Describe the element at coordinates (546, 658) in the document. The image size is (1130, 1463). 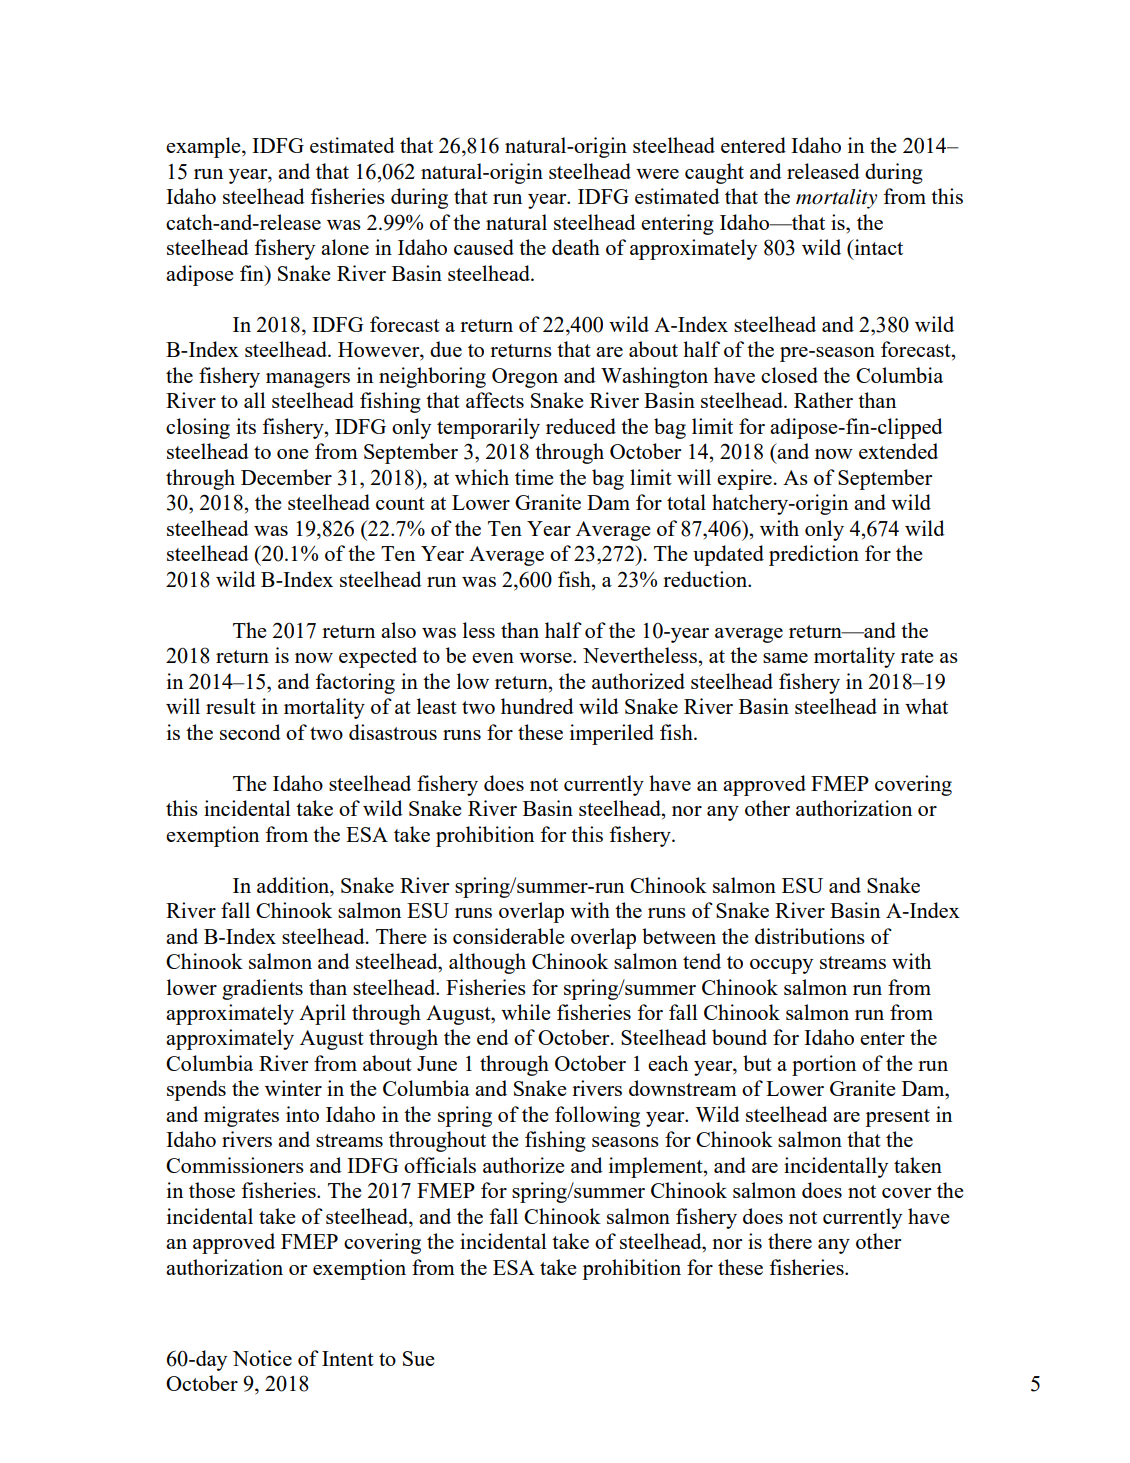
I see `worse` at that location.
